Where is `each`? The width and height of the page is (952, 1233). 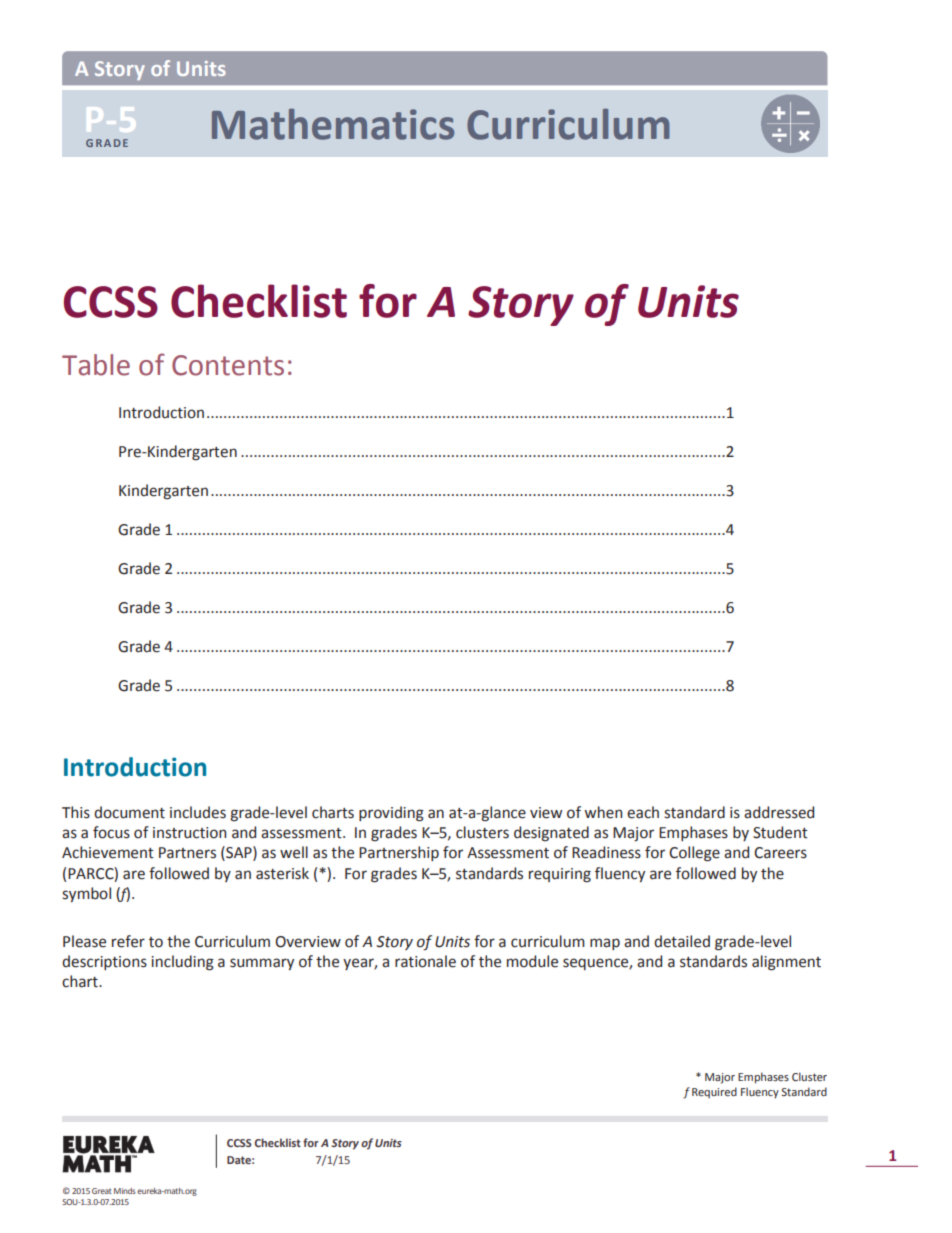 each is located at coordinates (643, 812).
